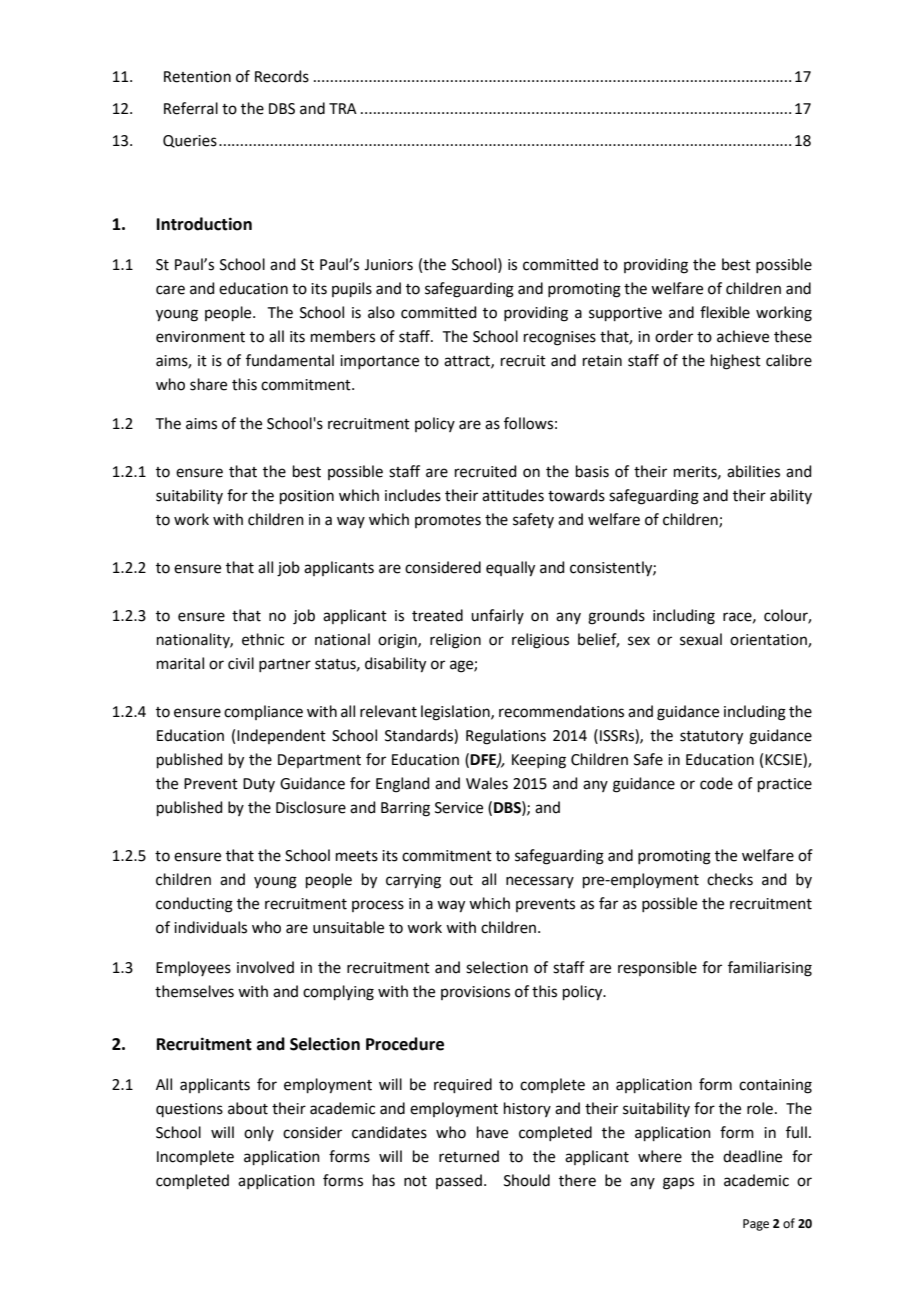  Describe the element at coordinates (753, 471) in the screenshot. I see `abilities` at that location.
